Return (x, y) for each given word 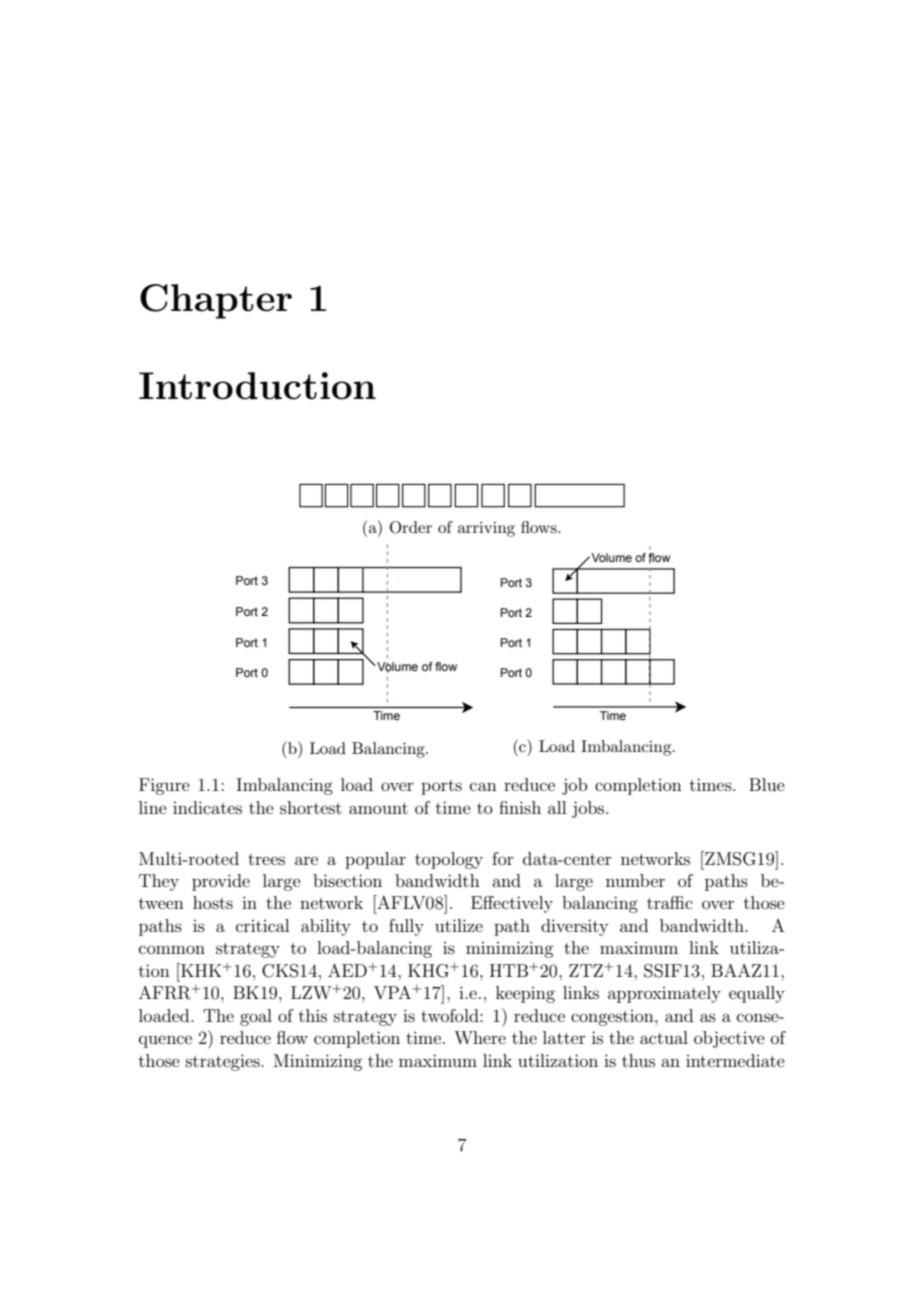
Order (411, 527)
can (483, 786)
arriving (486, 529)
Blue (767, 784)
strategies (224, 1062)
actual (664, 1037)
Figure (164, 786)
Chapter (216, 301)
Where (480, 1037)
